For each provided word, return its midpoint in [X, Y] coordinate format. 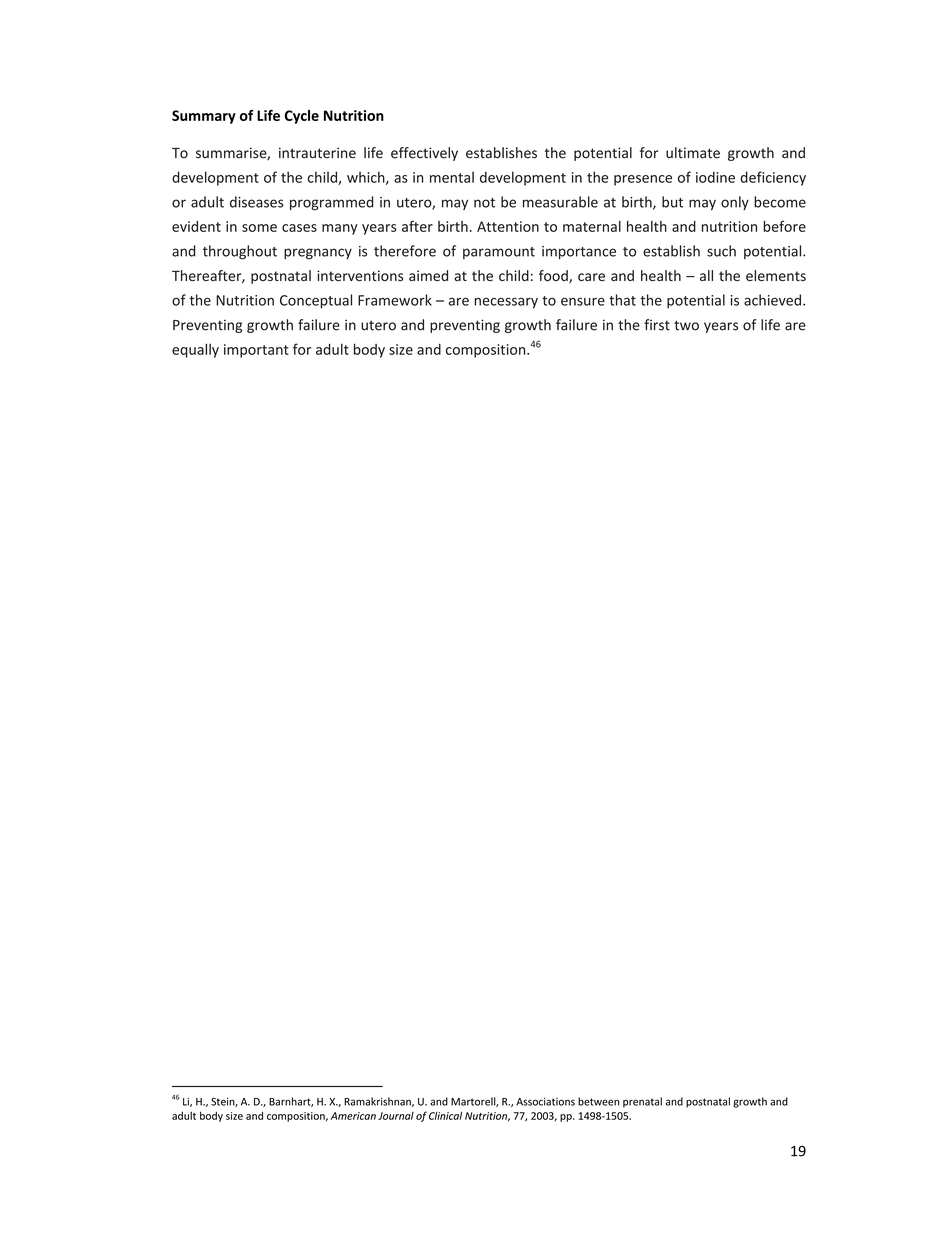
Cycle [301, 117]
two [686, 325]
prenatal [642, 1102]
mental [452, 177]
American [353, 1116]
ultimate [693, 153]
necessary [506, 303]
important [256, 351]
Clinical [445, 1116]
